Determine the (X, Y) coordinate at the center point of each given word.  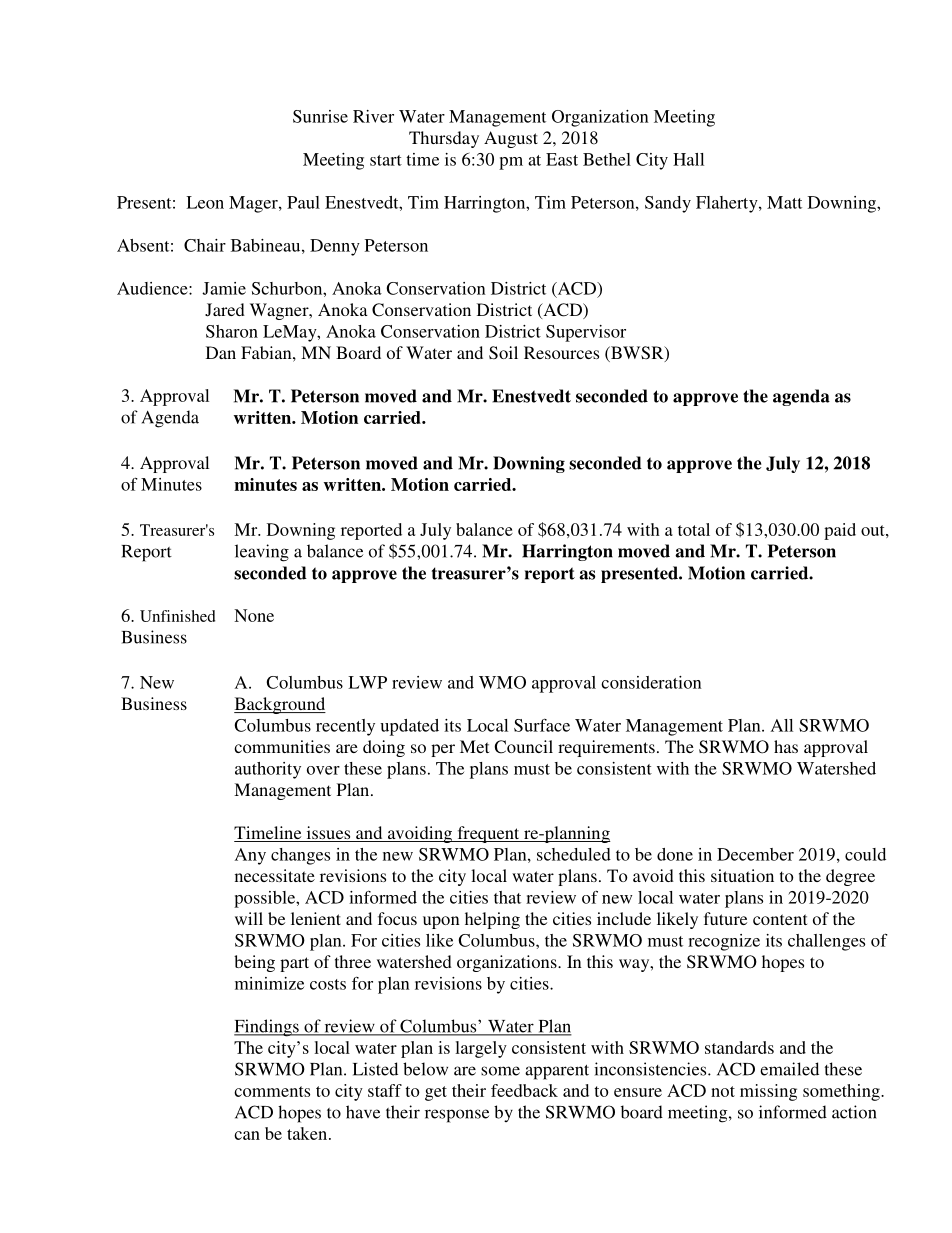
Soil (503, 353)
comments (272, 1091)
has (786, 746)
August (511, 139)
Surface (542, 725)
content (780, 919)
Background (280, 705)
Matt (784, 202)
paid (840, 531)
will (249, 918)
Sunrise (320, 116)
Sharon (232, 331)
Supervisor (586, 333)
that (507, 897)
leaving (262, 553)
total (694, 529)
